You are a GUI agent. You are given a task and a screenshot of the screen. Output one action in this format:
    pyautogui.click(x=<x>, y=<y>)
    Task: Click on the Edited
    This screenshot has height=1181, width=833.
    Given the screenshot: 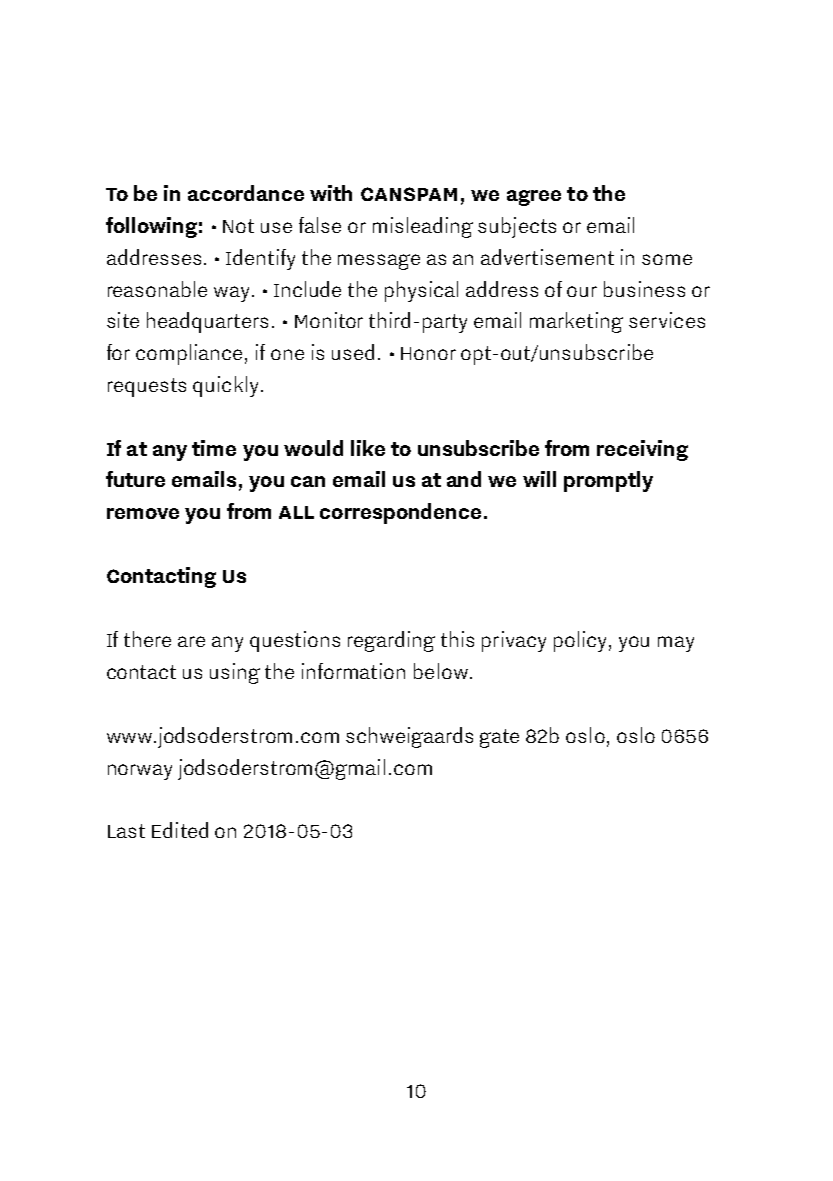 What is the action you would take?
    pyautogui.click(x=180, y=830)
